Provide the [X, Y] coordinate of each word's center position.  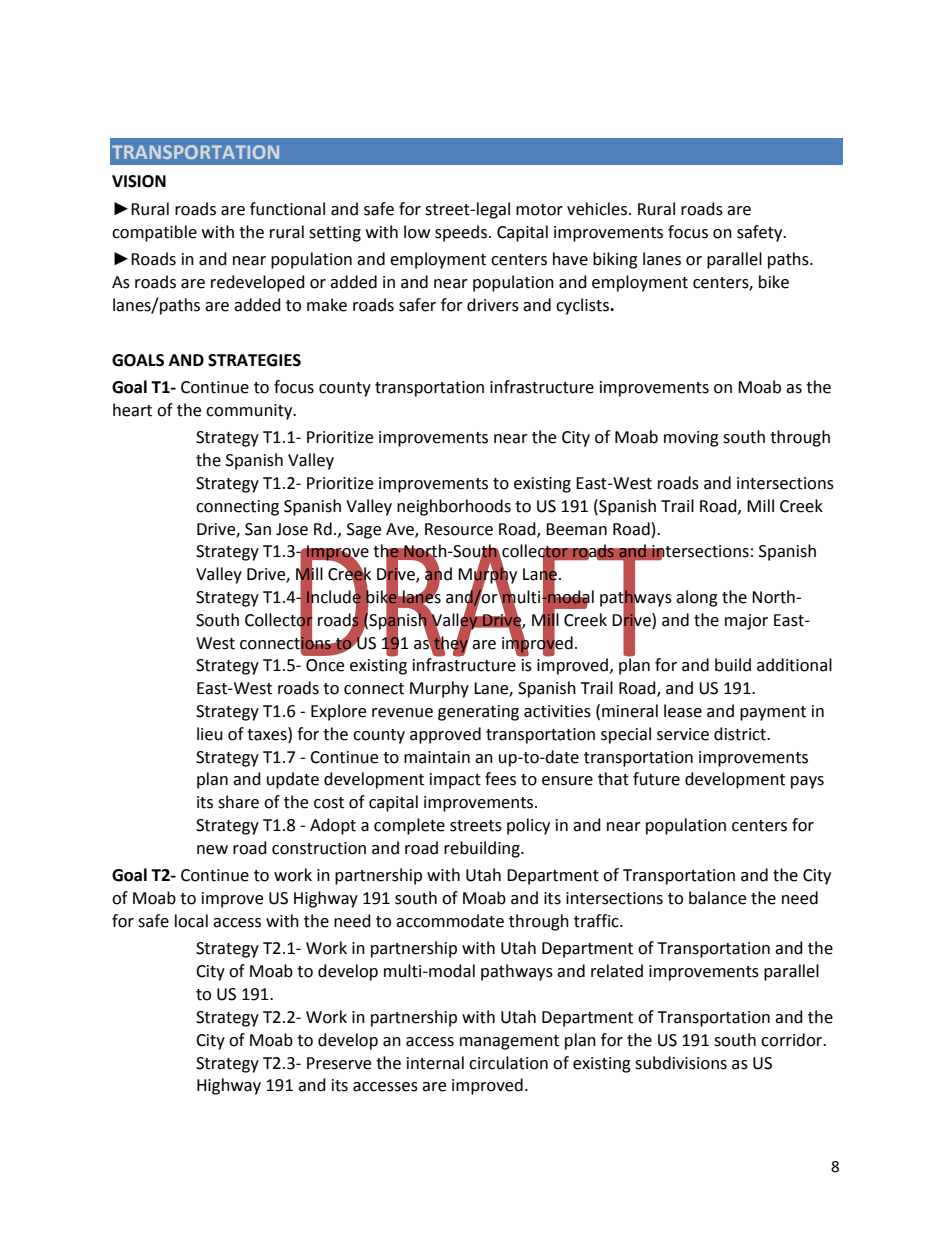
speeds [462, 233]
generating [478, 713]
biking [615, 260]
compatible [154, 233]
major [746, 622]
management [509, 1042]
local [191, 921]
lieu [210, 734]
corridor [793, 1040]
